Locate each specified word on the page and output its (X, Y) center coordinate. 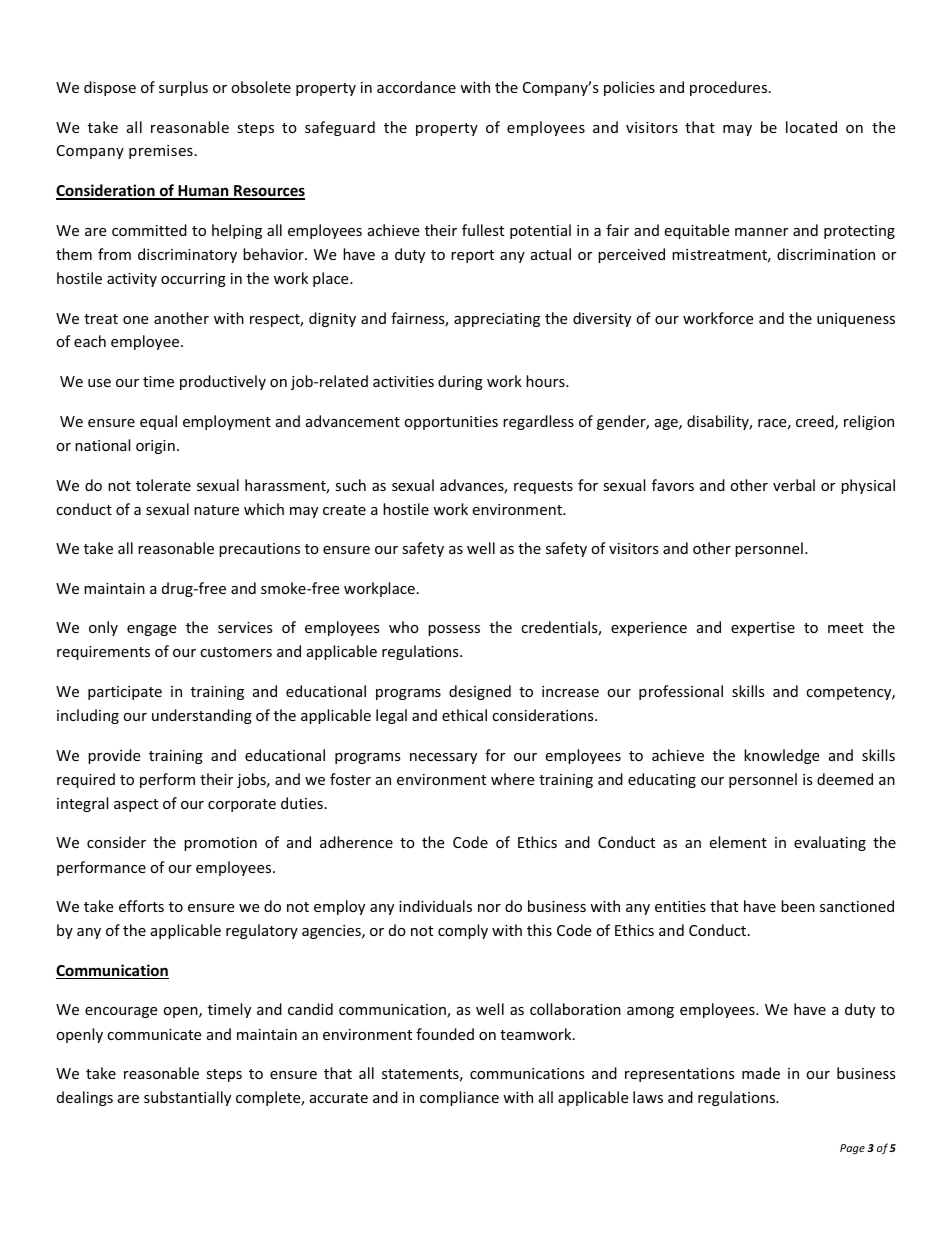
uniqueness (856, 320)
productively (223, 382)
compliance (459, 1098)
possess (454, 630)
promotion (220, 844)
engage (151, 630)
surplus (183, 88)
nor (489, 908)
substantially (187, 1098)
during (460, 382)
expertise (763, 629)
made (761, 1073)
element (738, 842)
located (811, 127)
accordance (416, 87)
